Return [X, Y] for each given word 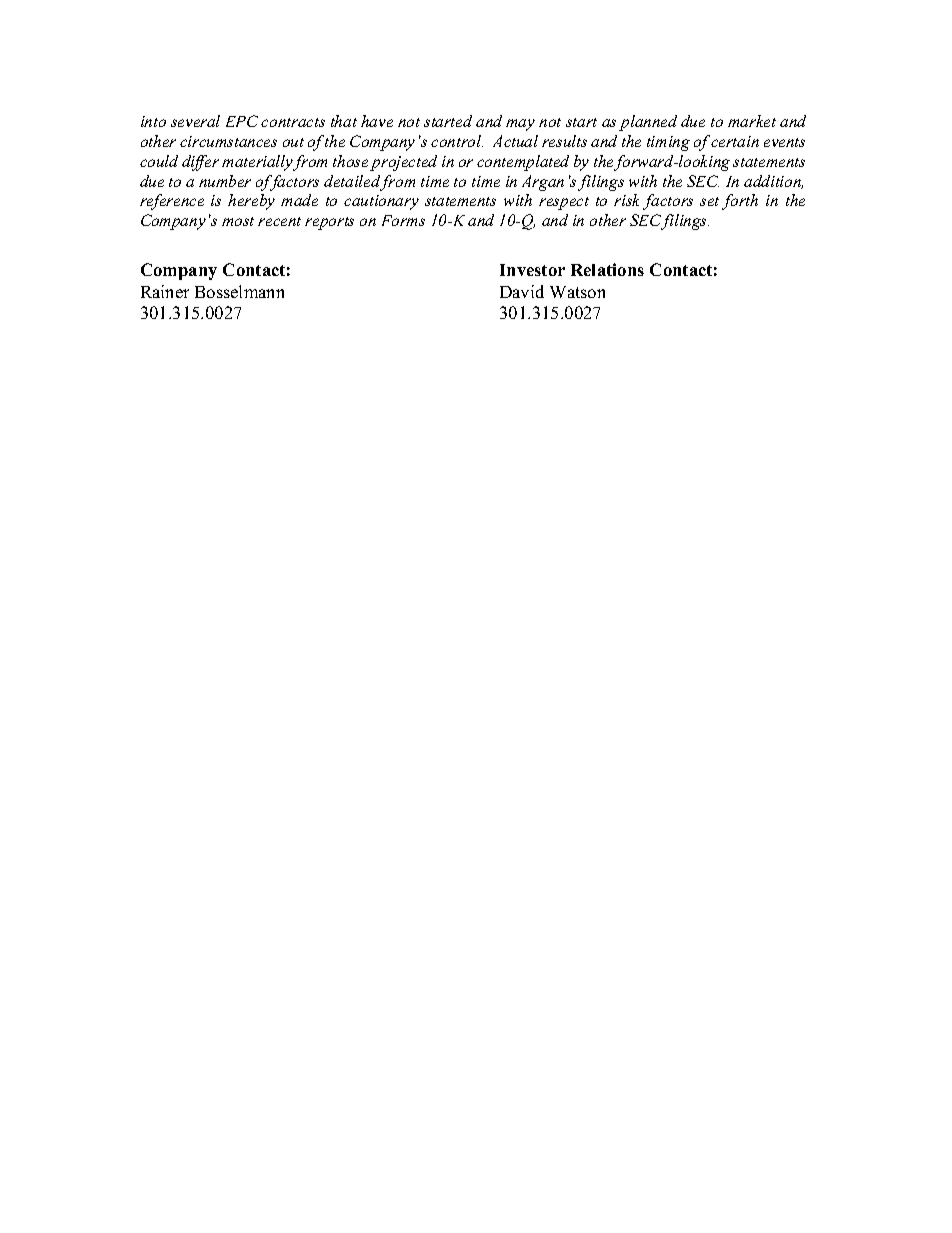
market [752, 121]
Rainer [165, 291]
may [520, 125]
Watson [577, 292]
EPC [242, 121]
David [522, 291]
